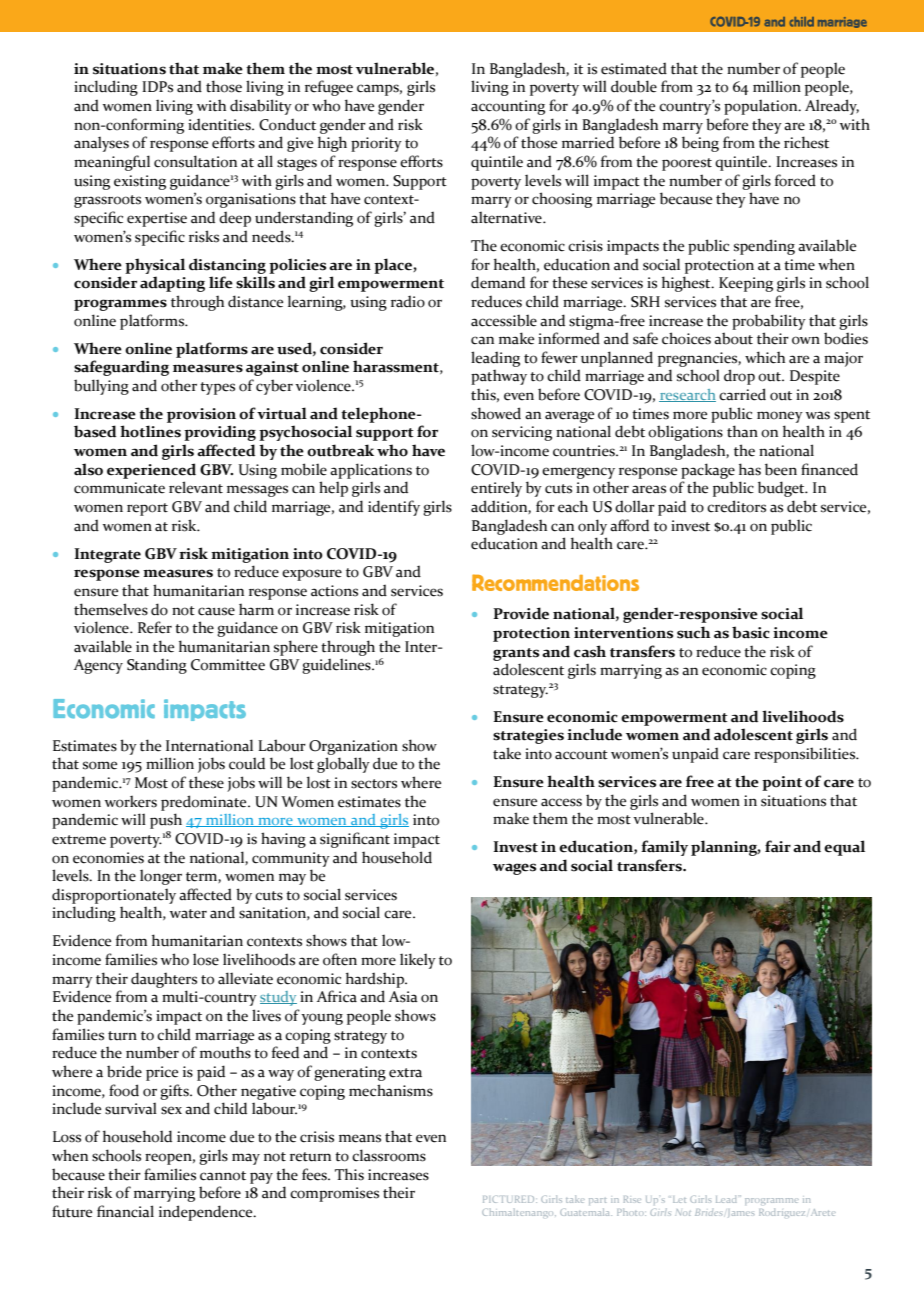  I want to click on report, so click(147, 509).
